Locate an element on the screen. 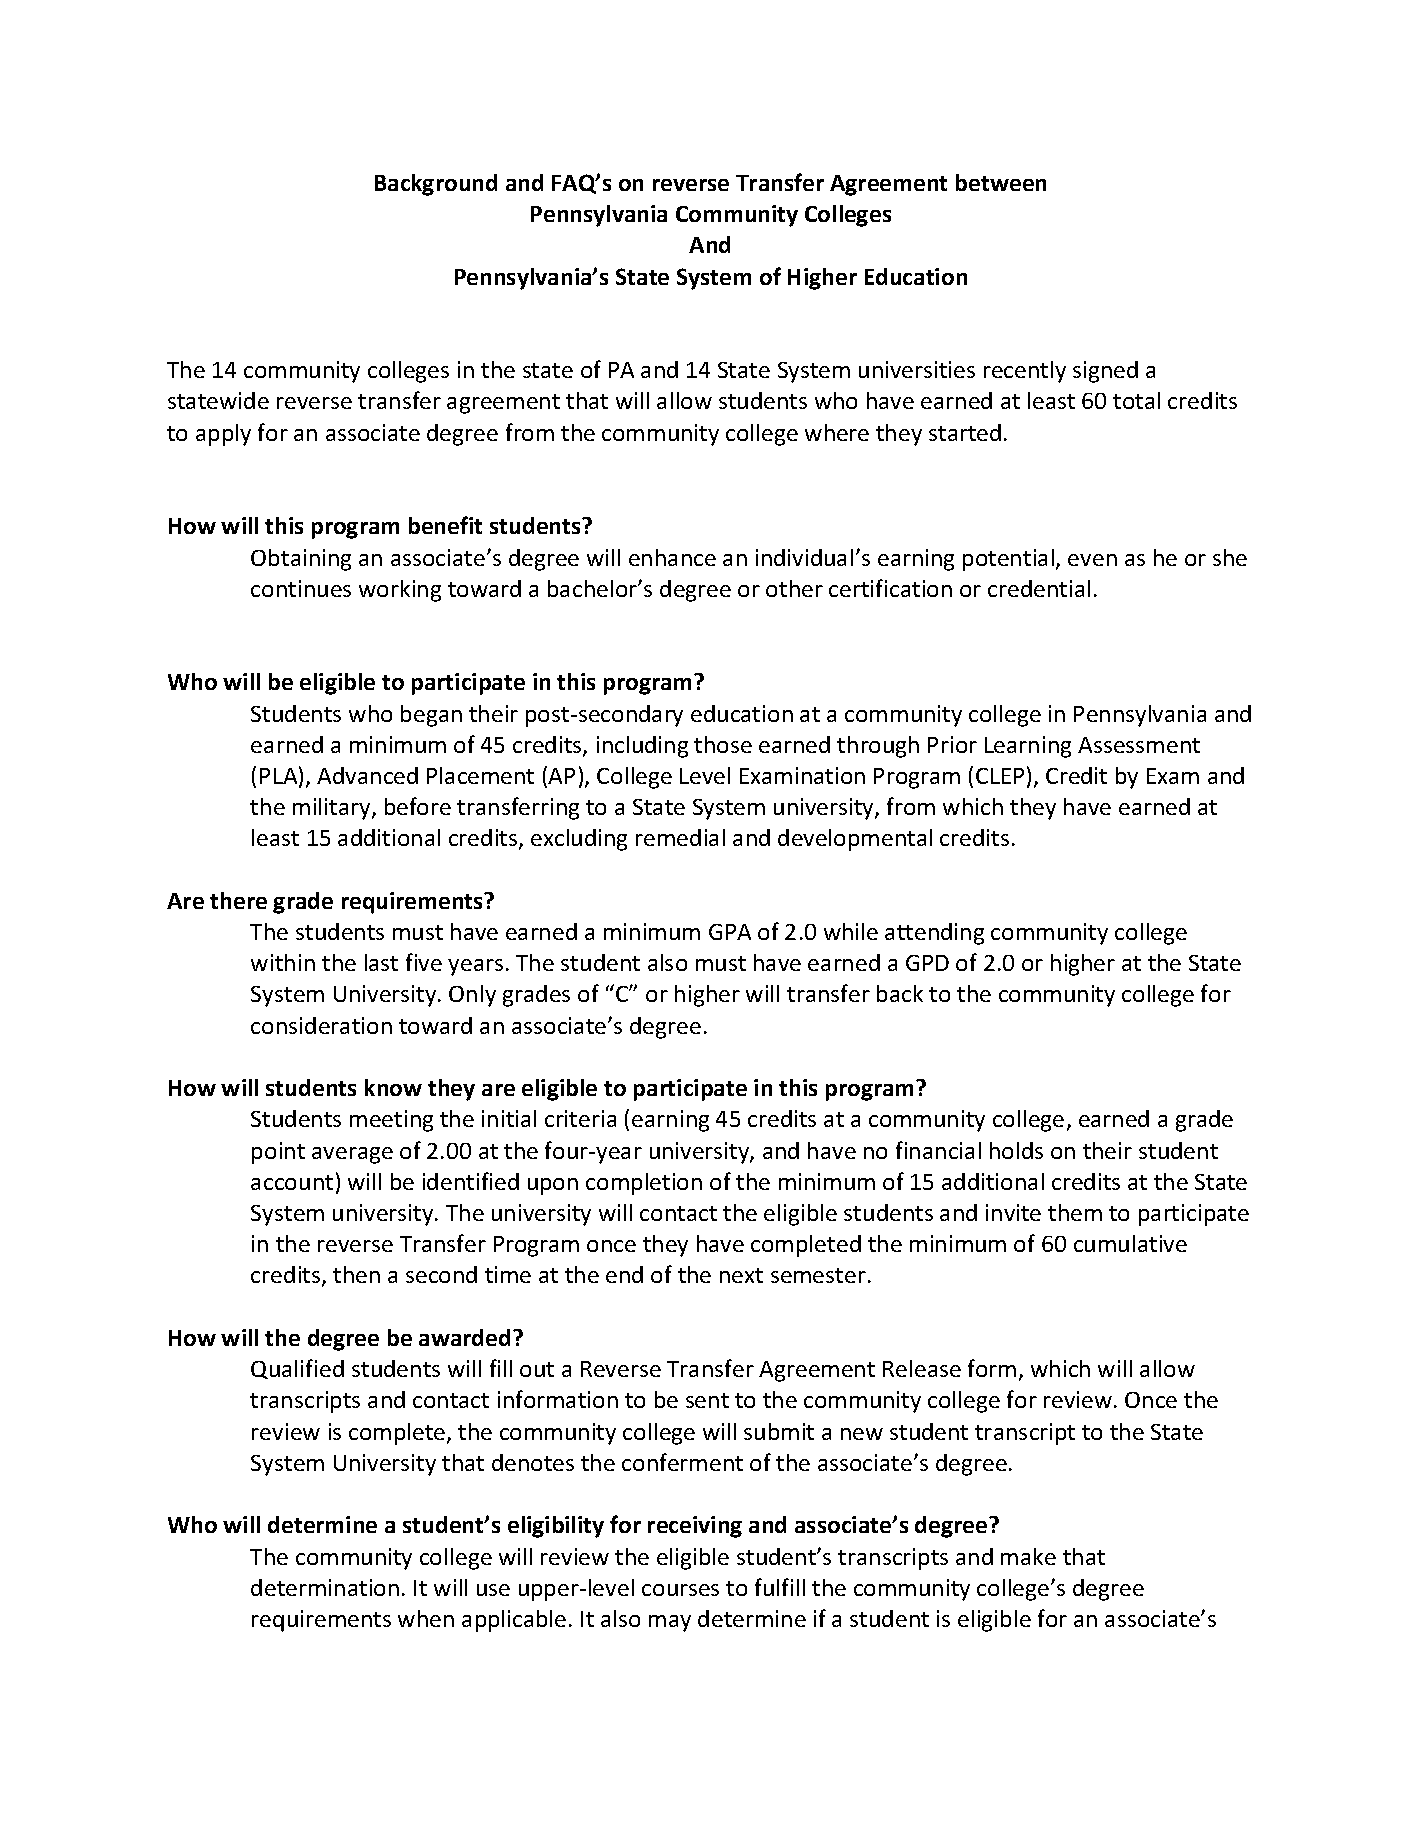  those is located at coordinates (723, 744).
